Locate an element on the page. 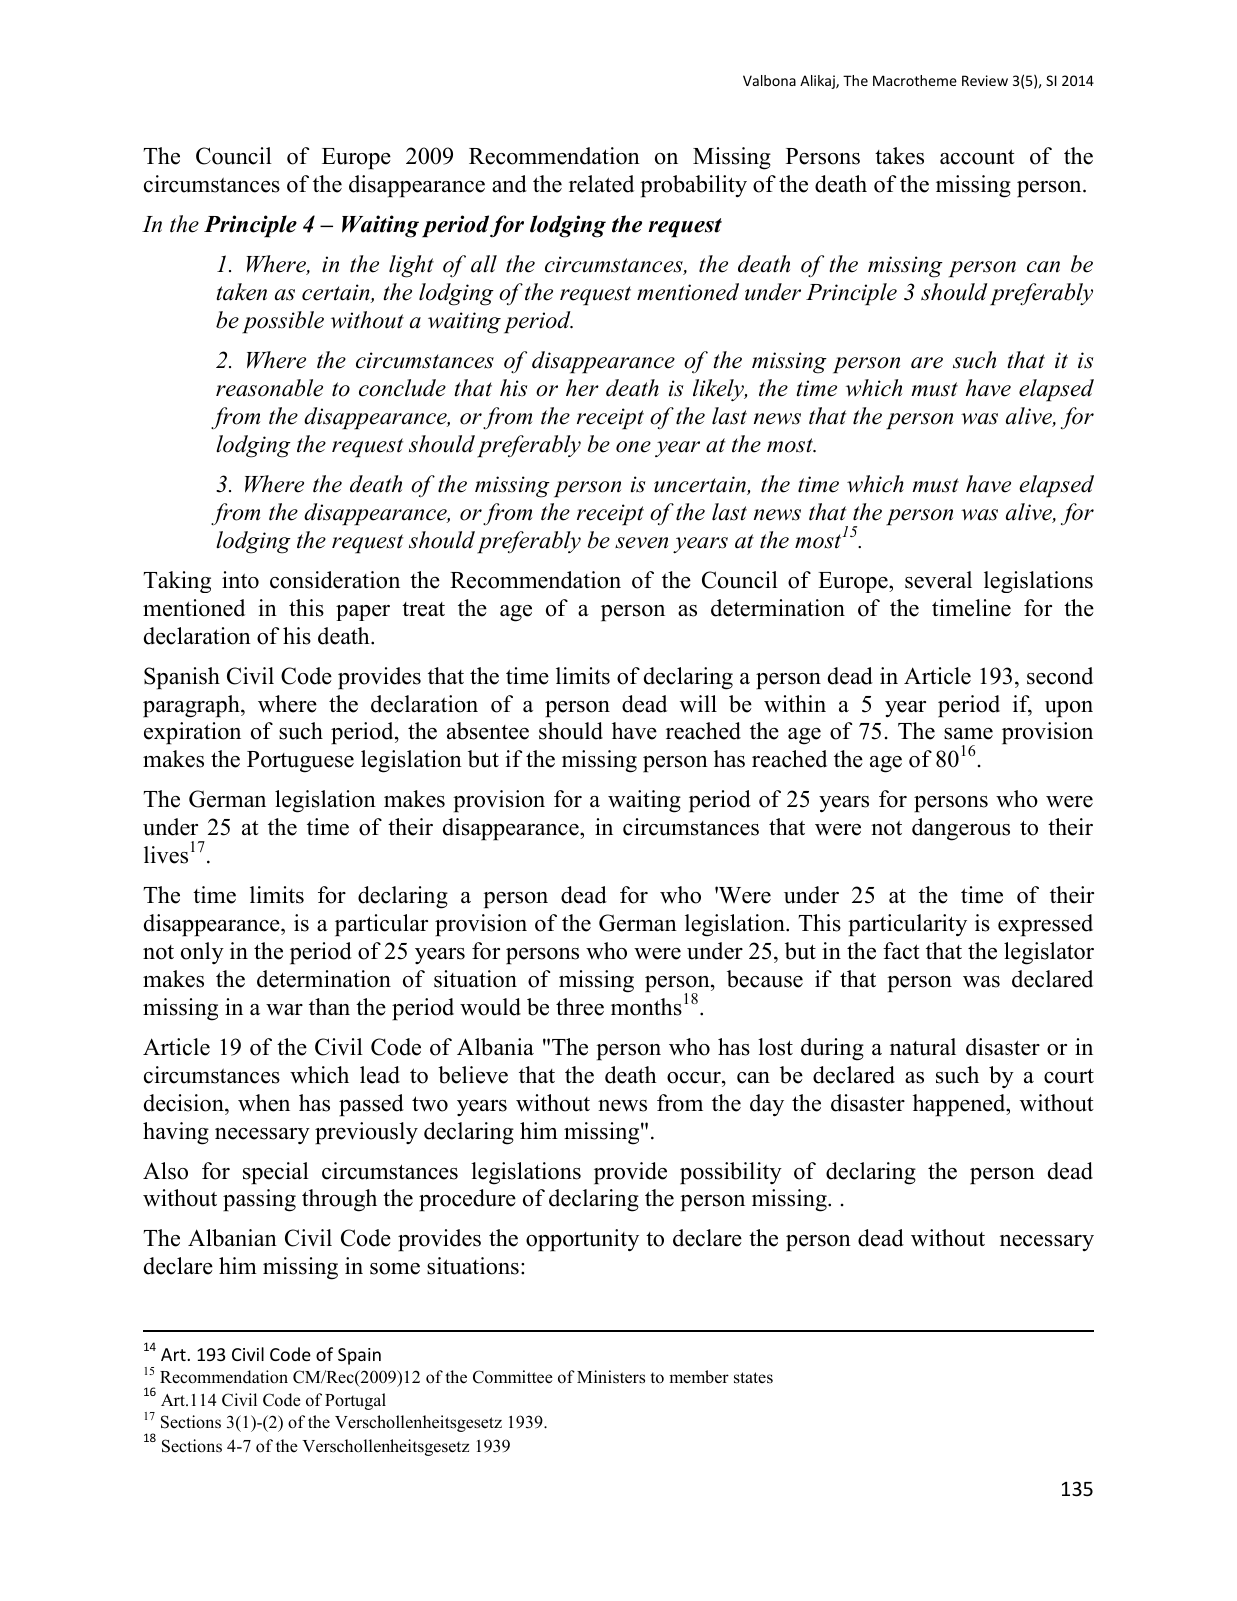 The height and width of the page is (1601, 1237). seven is located at coordinates (641, 543).
